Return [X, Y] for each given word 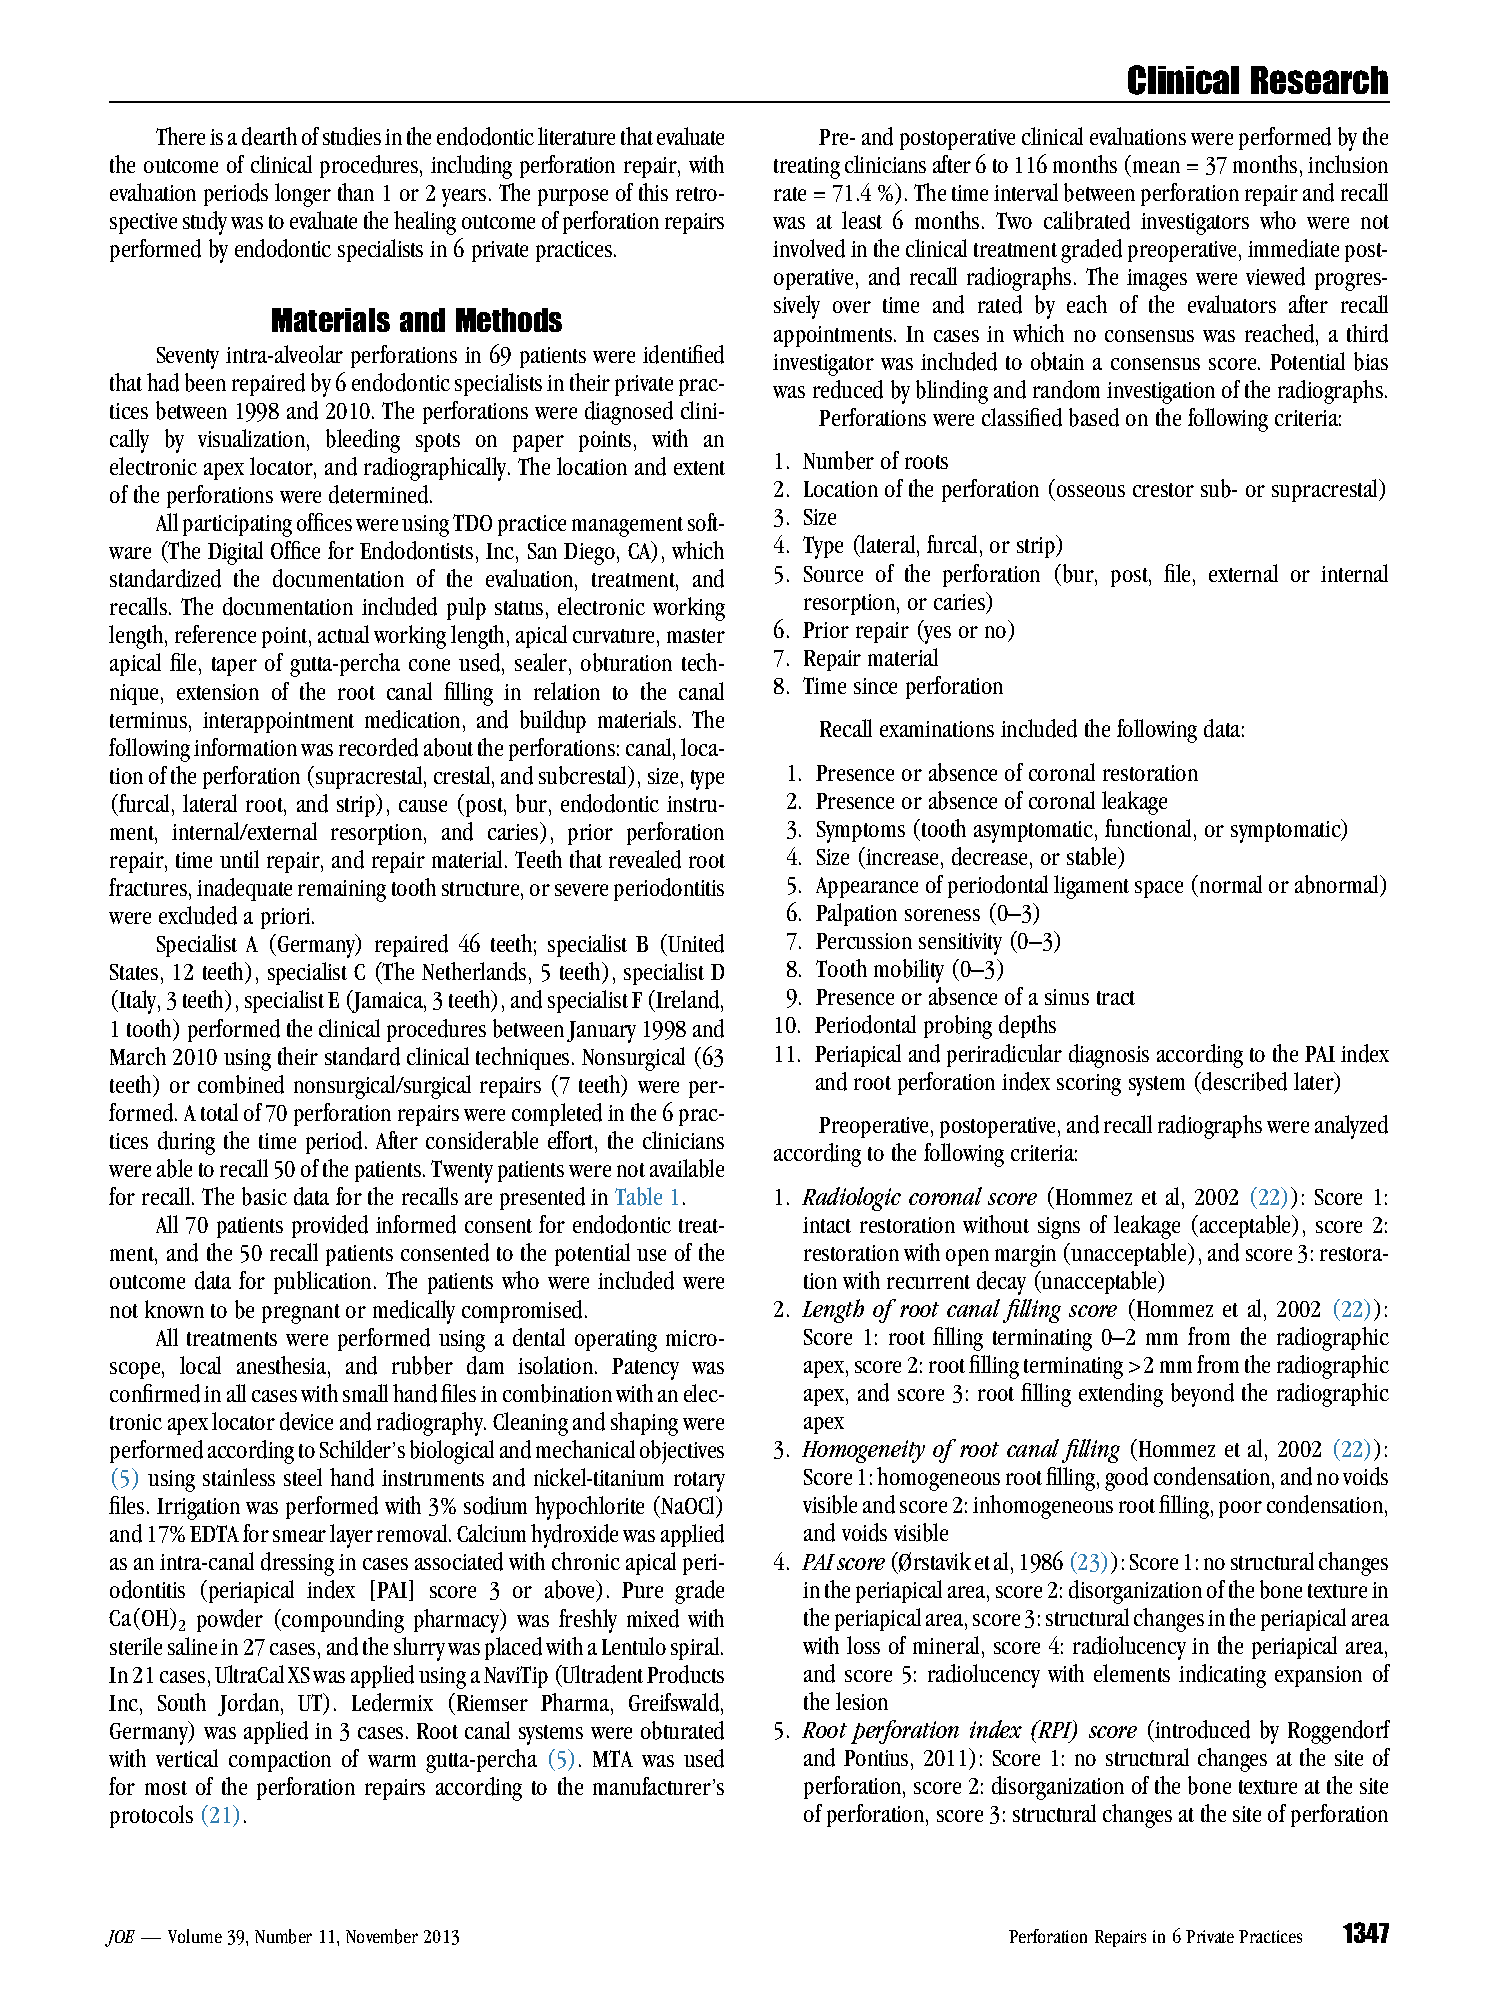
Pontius [876, 1758]
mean [1156, 167]
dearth [269, 136]
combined [241, 1084]
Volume [195, 1936]
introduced [1201, 1731]
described [1243, 1081]
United [696, 943]
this [653, 192]
